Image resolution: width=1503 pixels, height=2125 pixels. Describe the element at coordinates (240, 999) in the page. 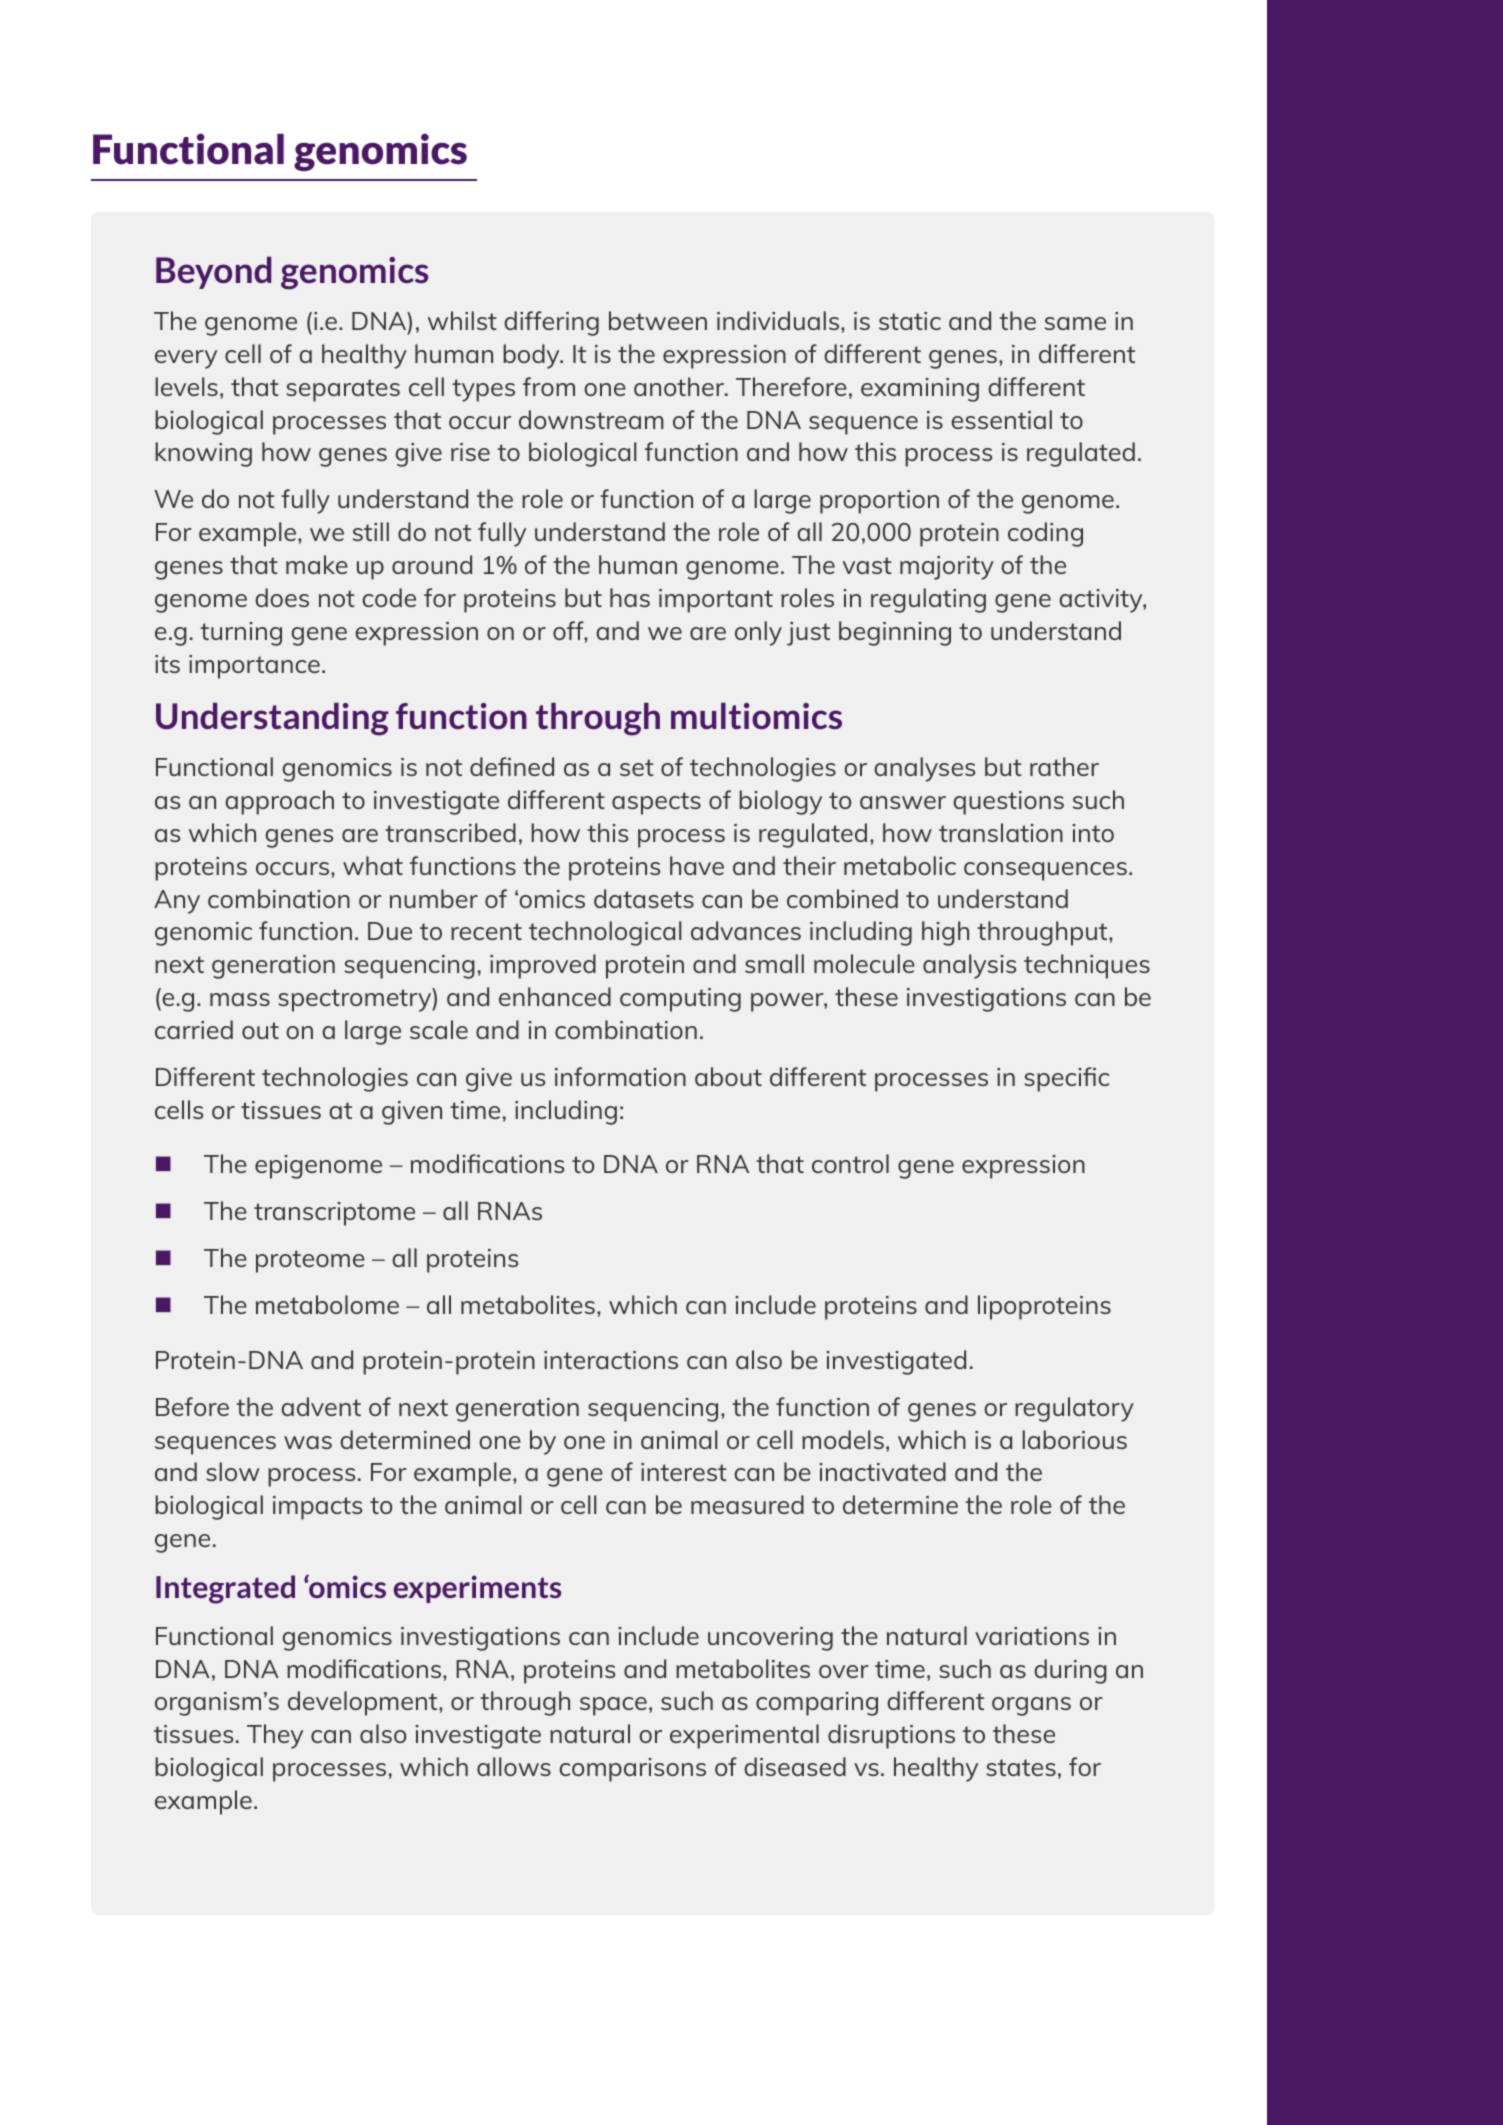

I see `mass` at that location.
